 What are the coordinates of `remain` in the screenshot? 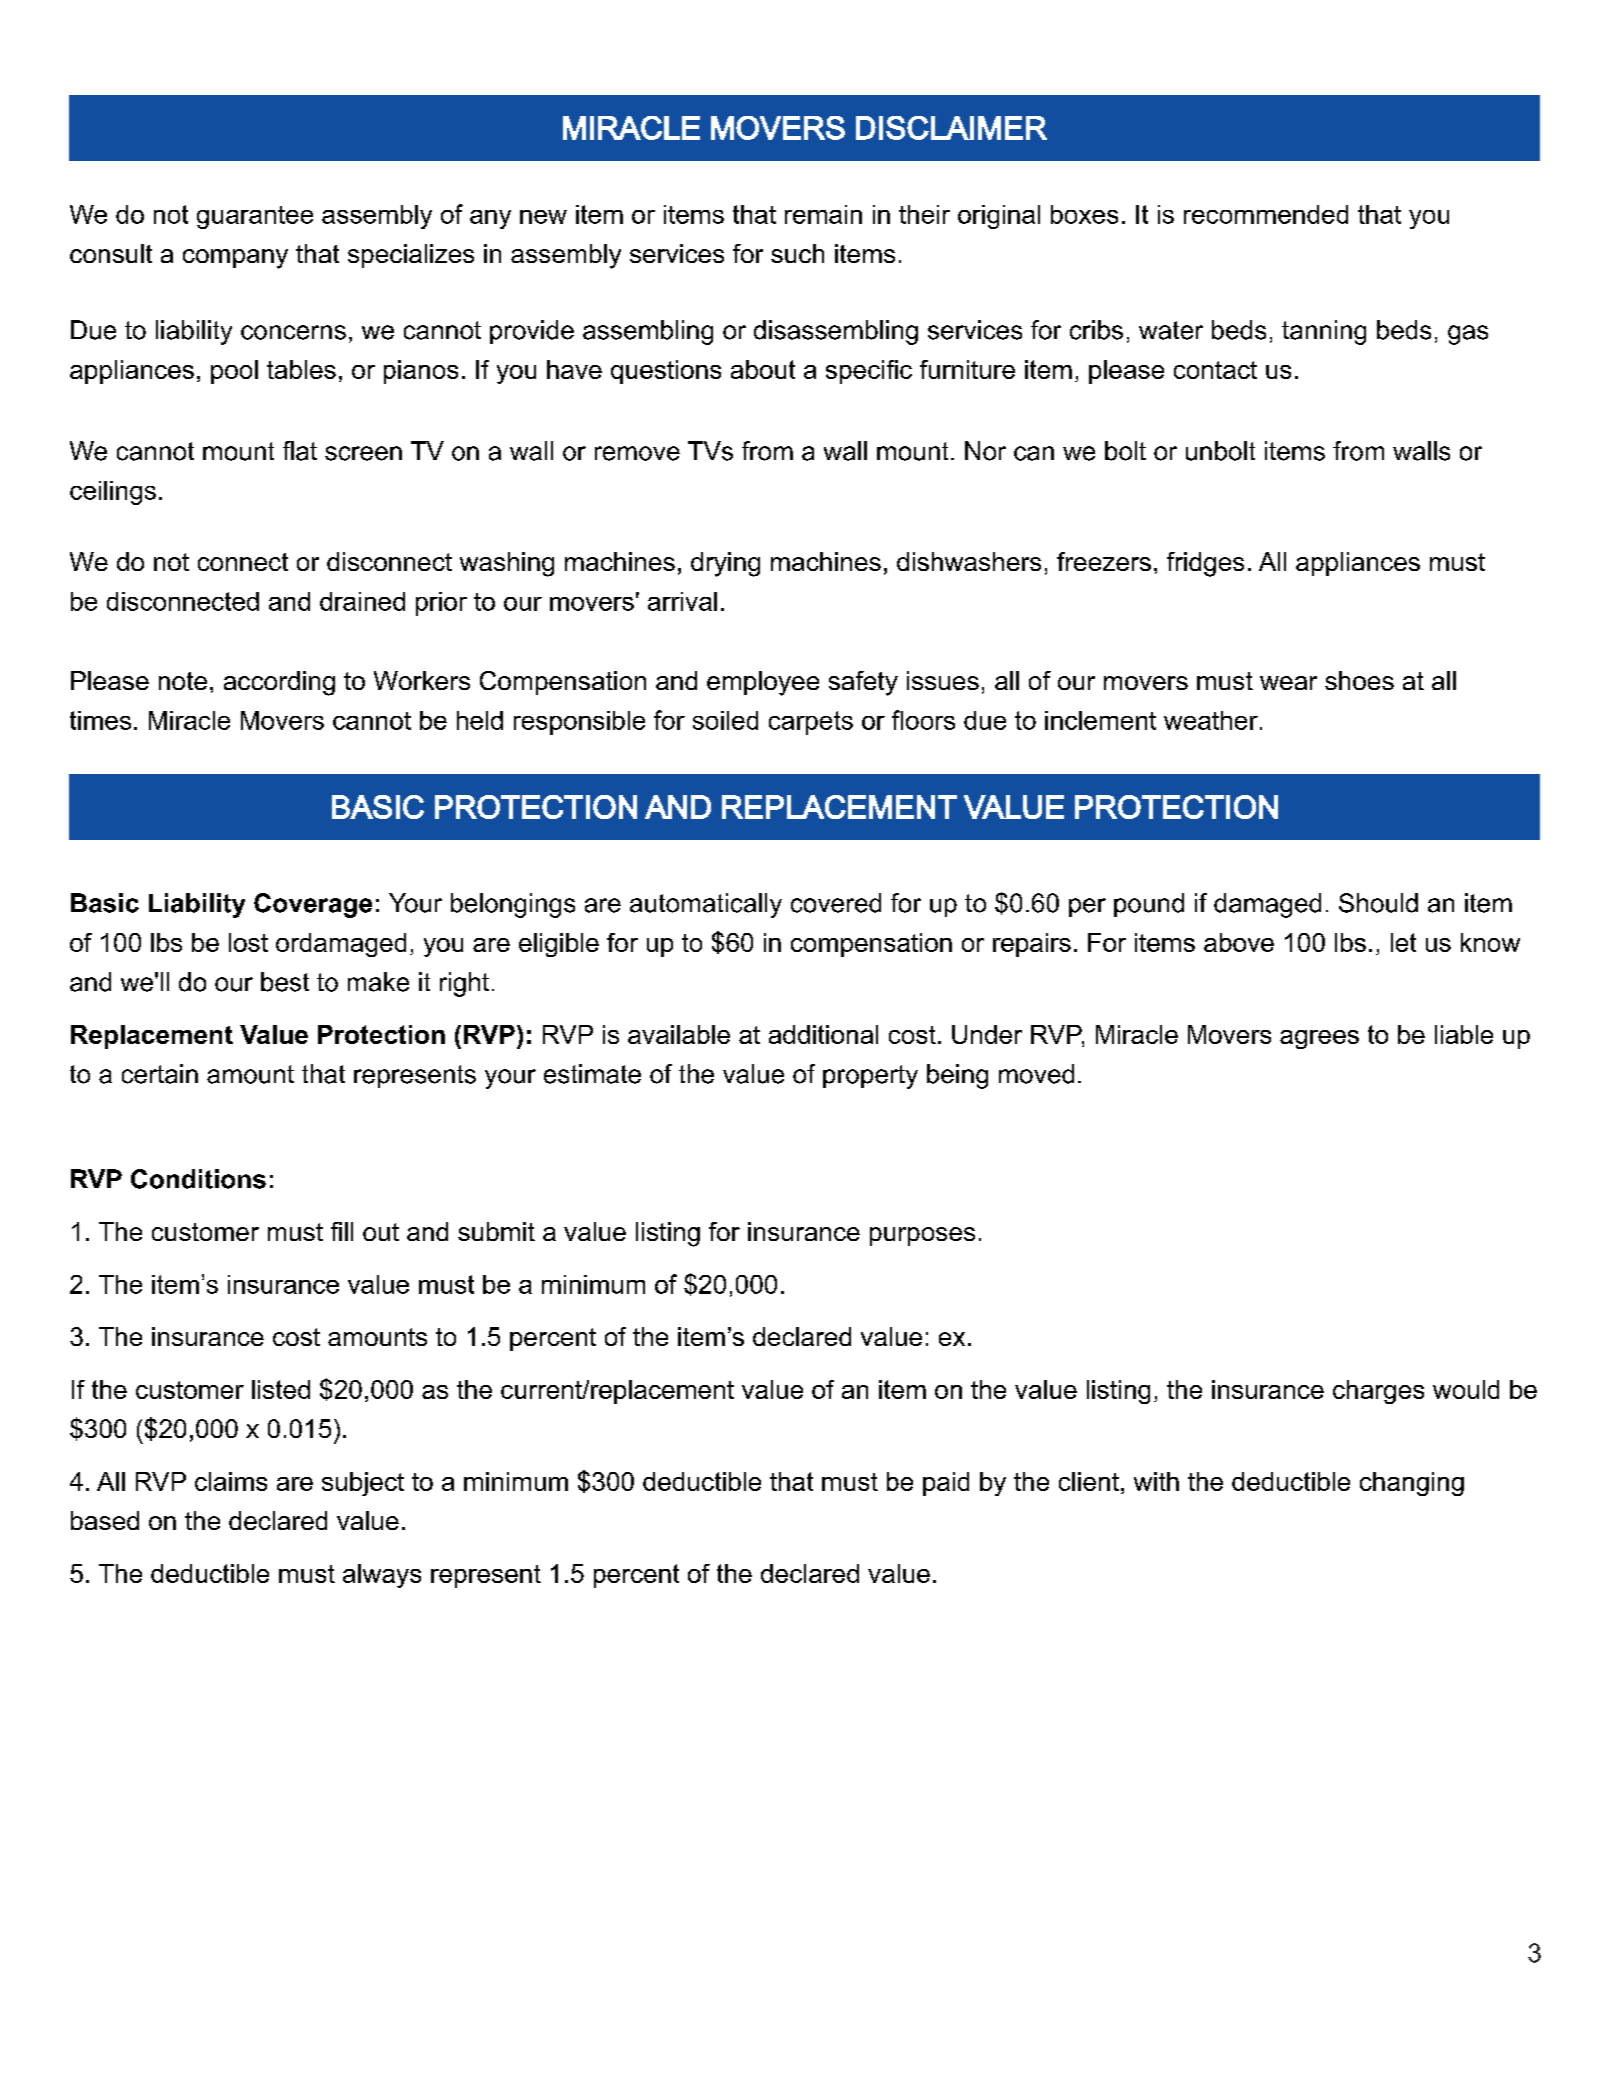 It's located at (823, 214).
